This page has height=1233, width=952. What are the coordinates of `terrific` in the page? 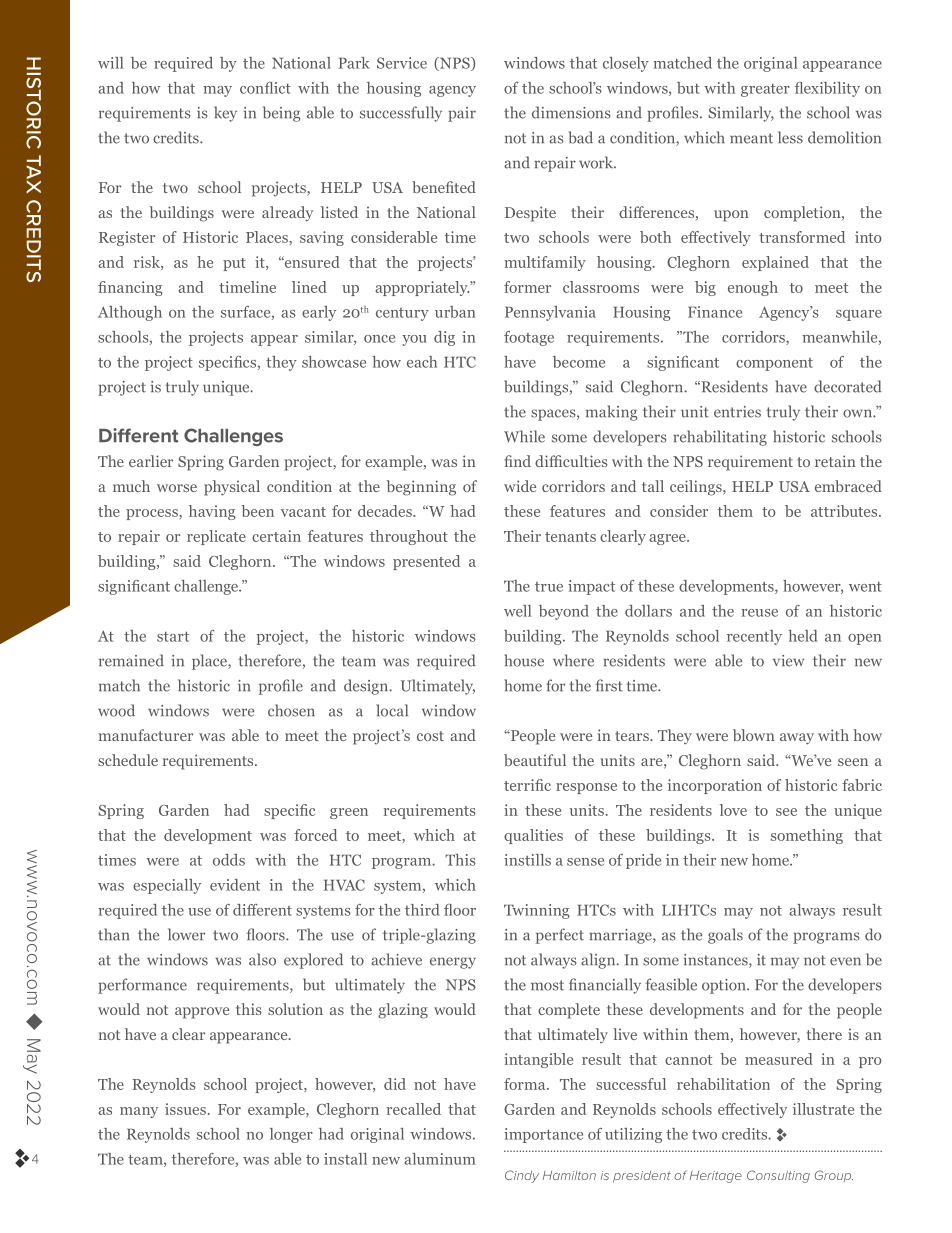 It's located at (527, 785).
